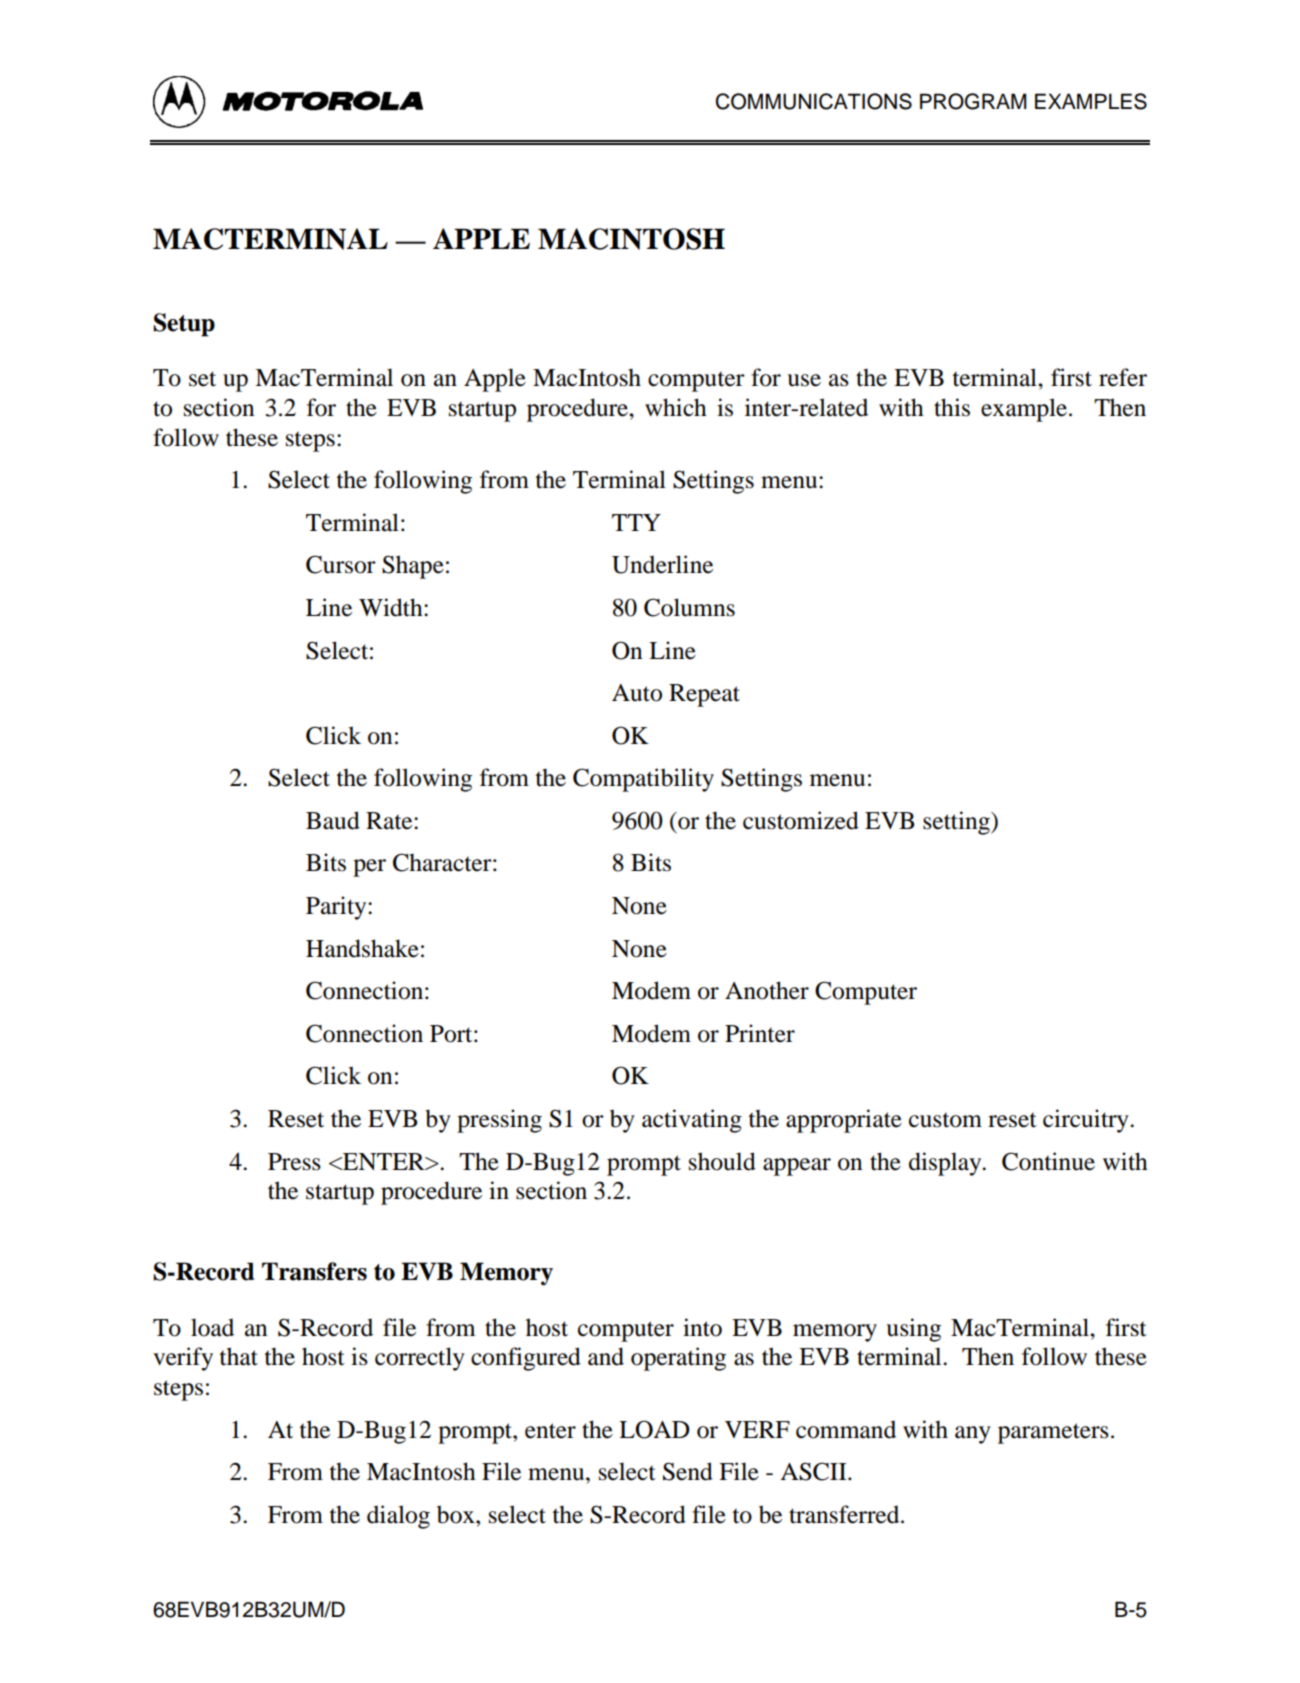 The image size is (1300, 1683). I want to click on any, so click(973, 1435).
